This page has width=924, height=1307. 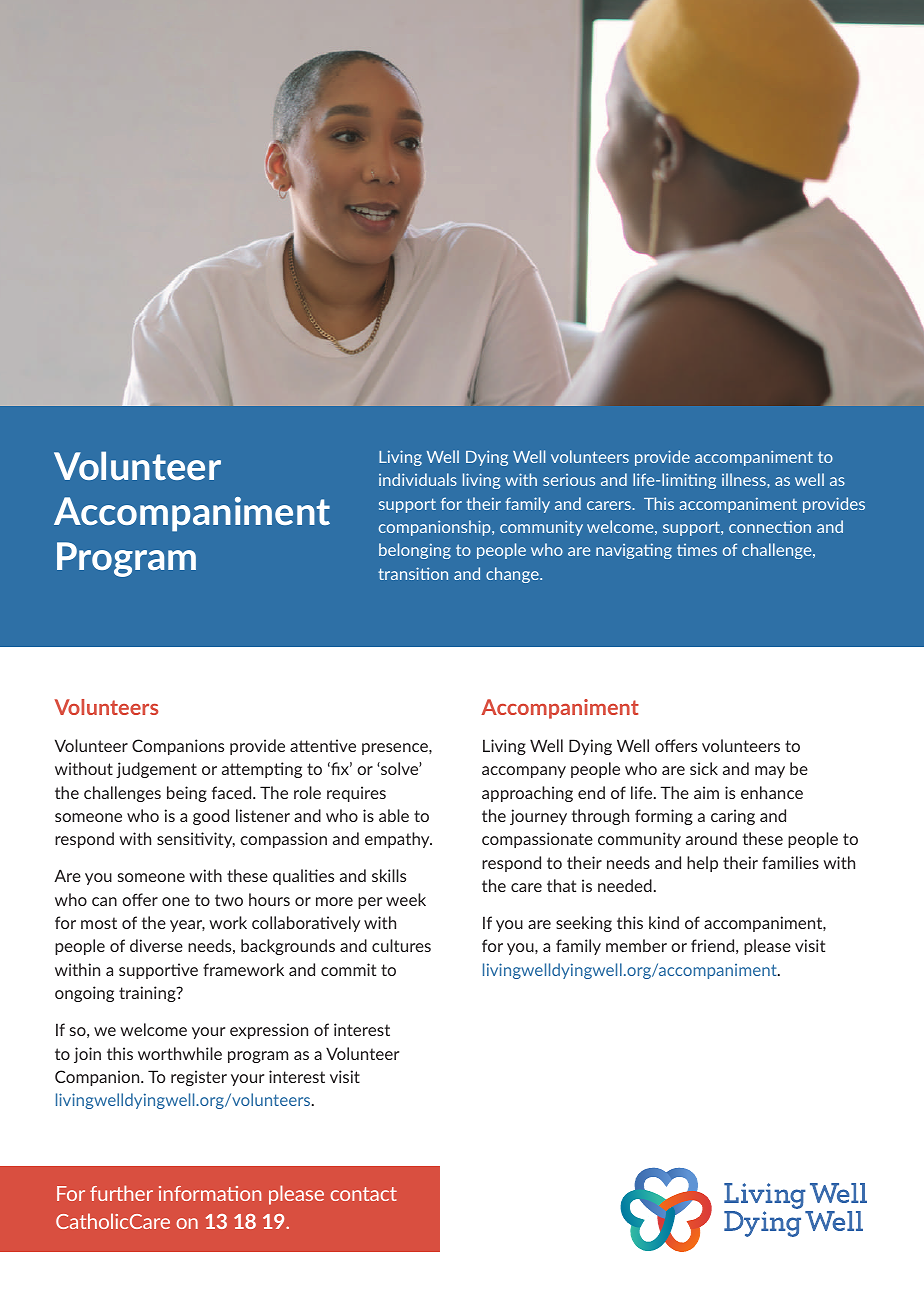 What do you see at coordinates (636, 945) in the page?
I see `member` at bounding box center [636, 945].
